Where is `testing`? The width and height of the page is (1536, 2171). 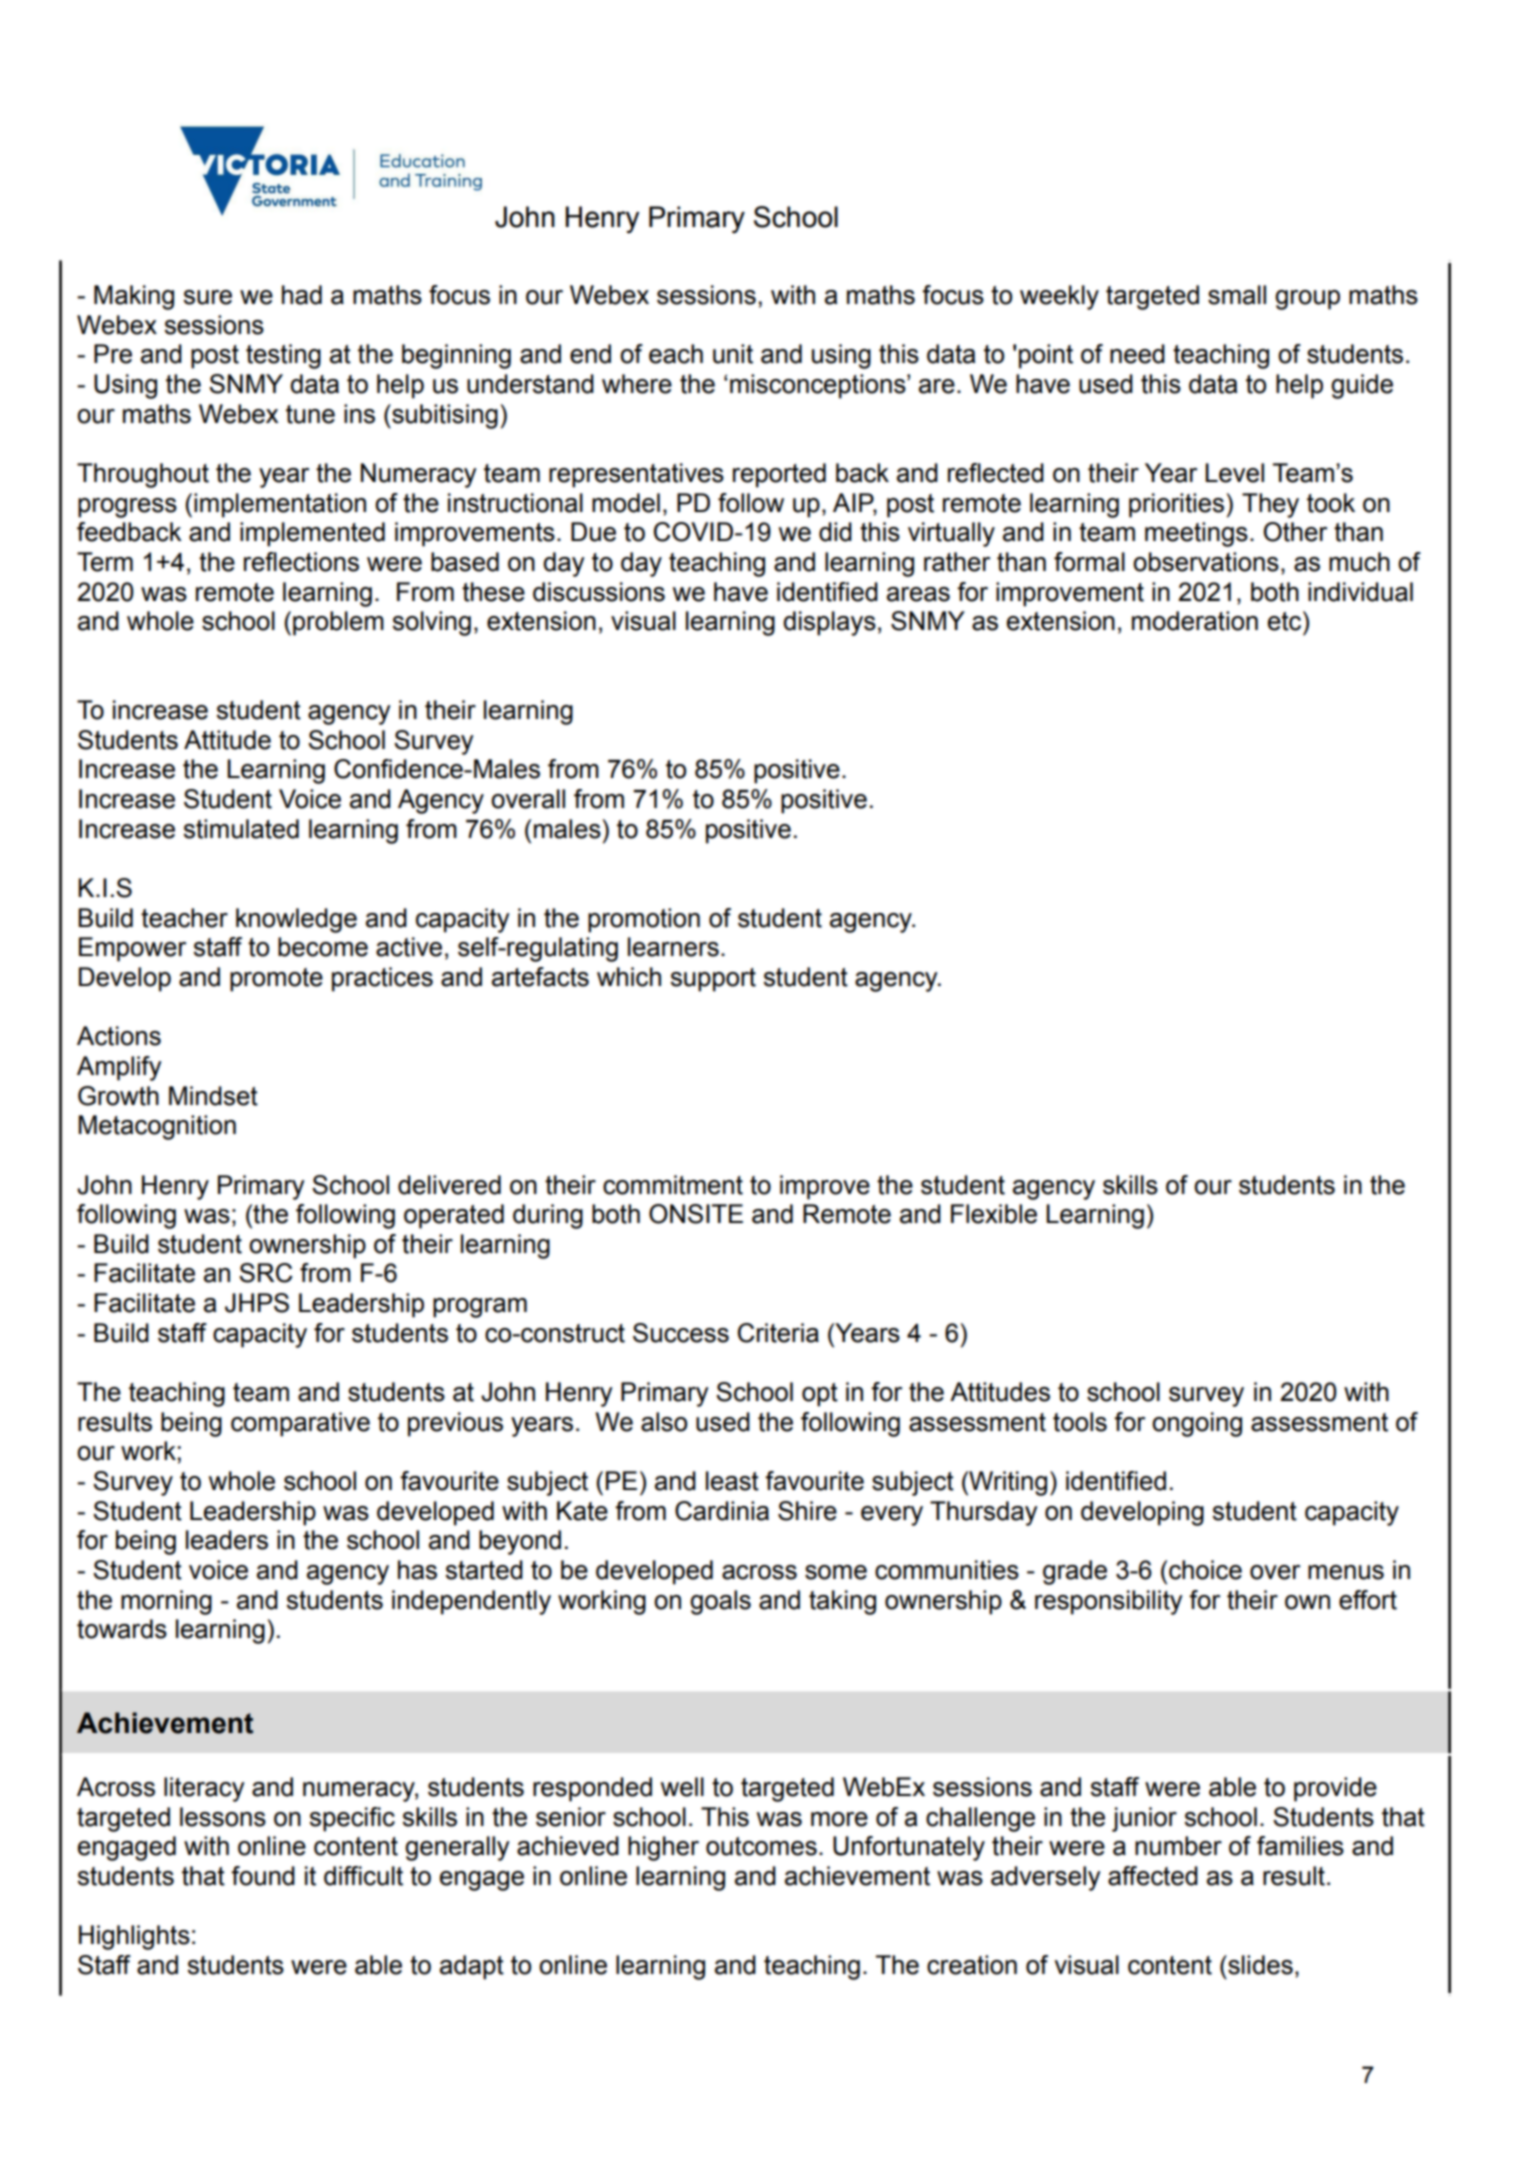
testing is located at coordinates (283, 356).
